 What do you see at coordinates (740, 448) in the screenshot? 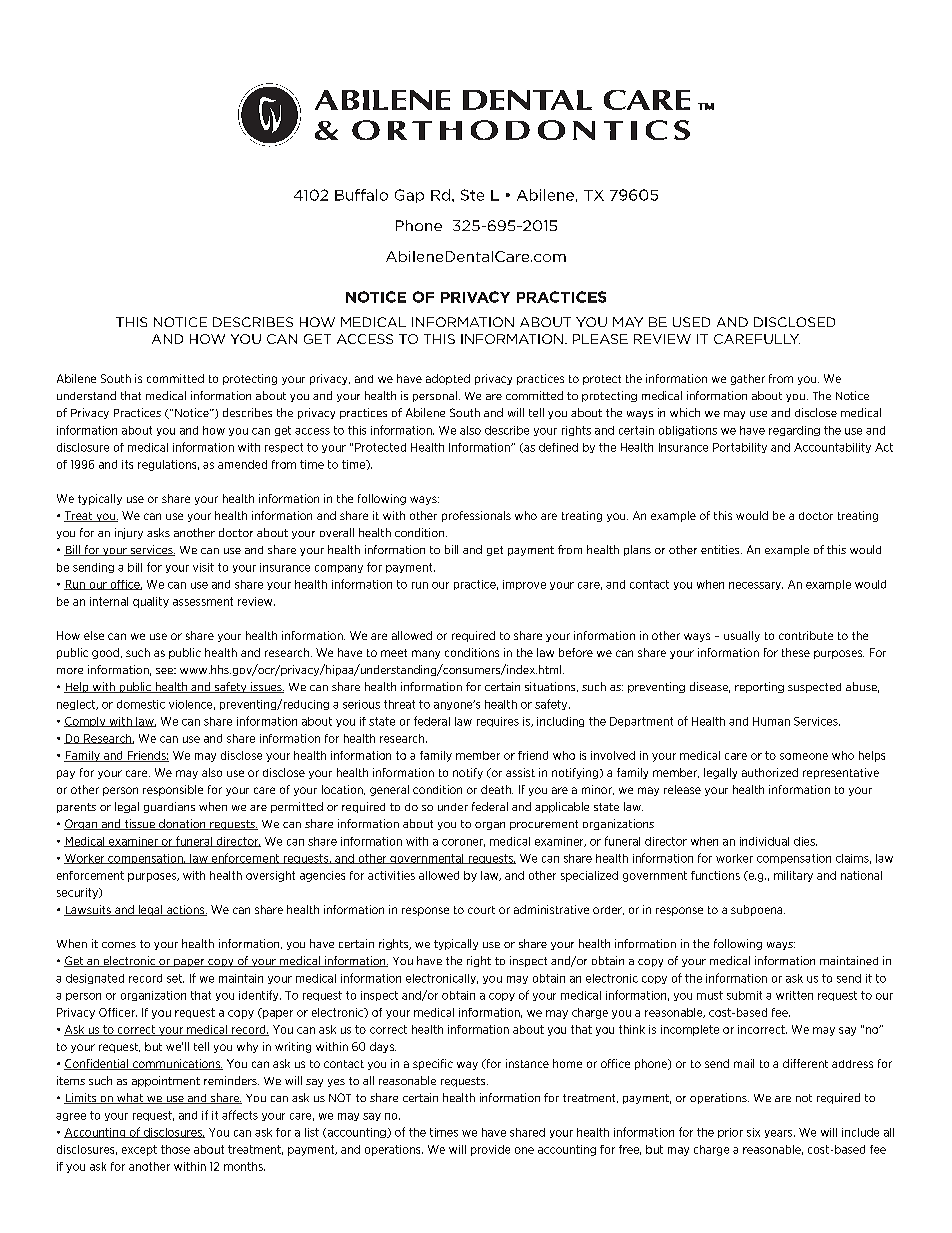
I see `Portability` at bounding box center [740, 448].
